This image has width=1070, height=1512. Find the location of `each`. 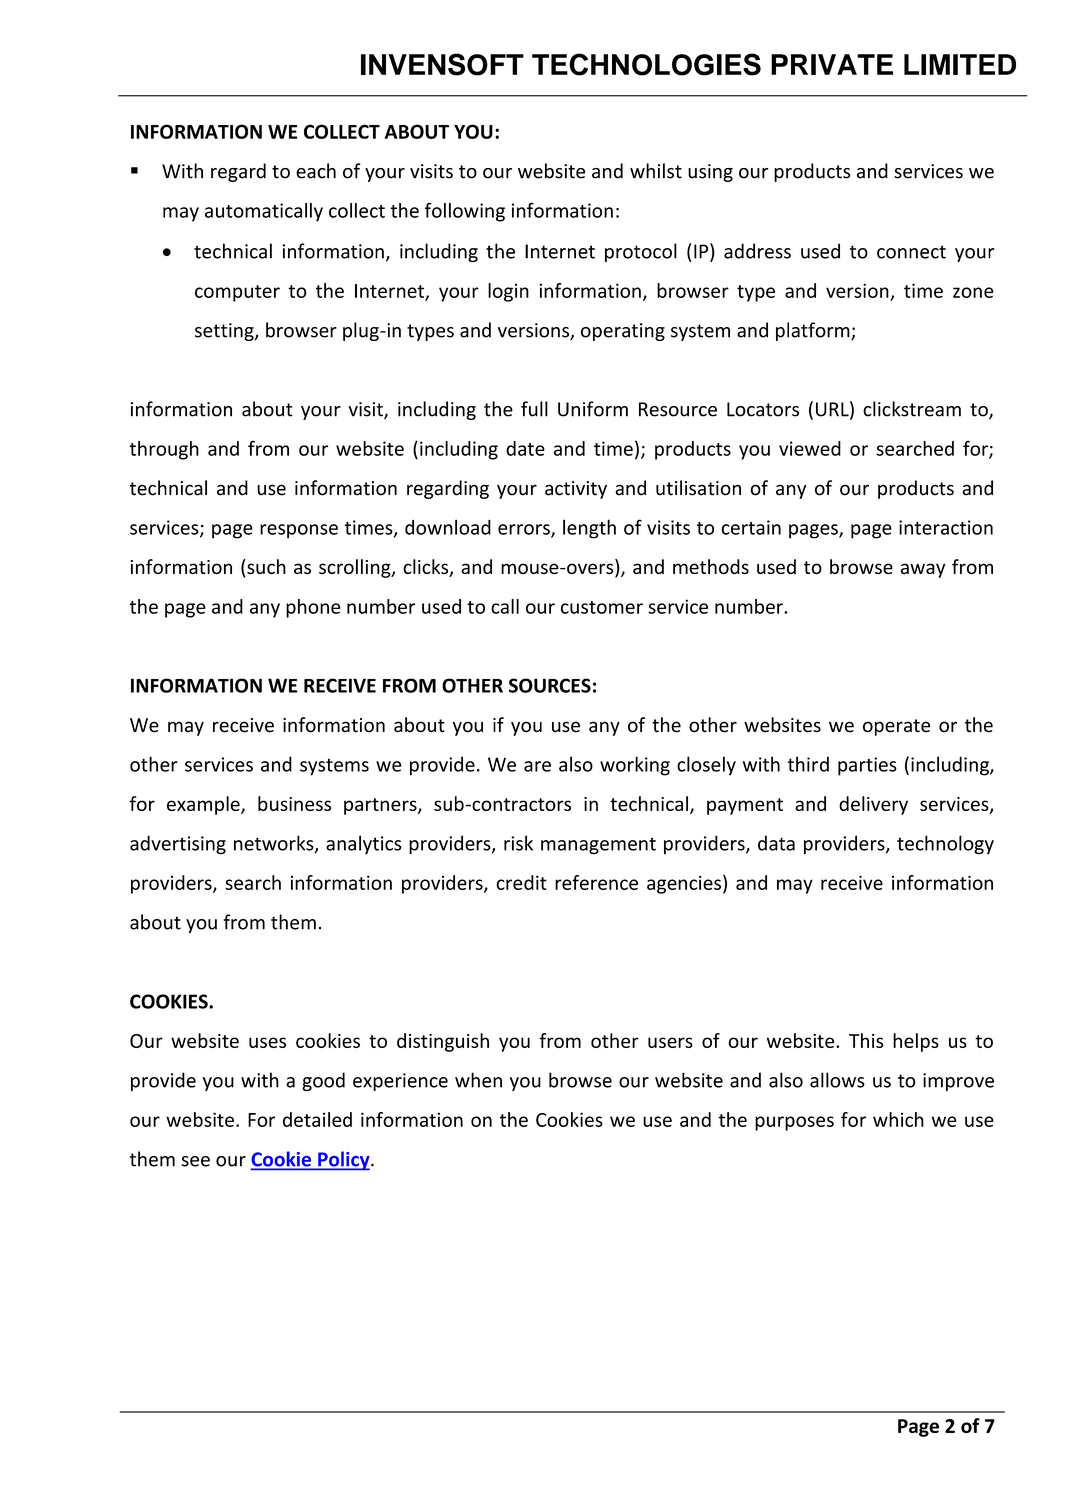

each is located at coordinates (316, 171).
